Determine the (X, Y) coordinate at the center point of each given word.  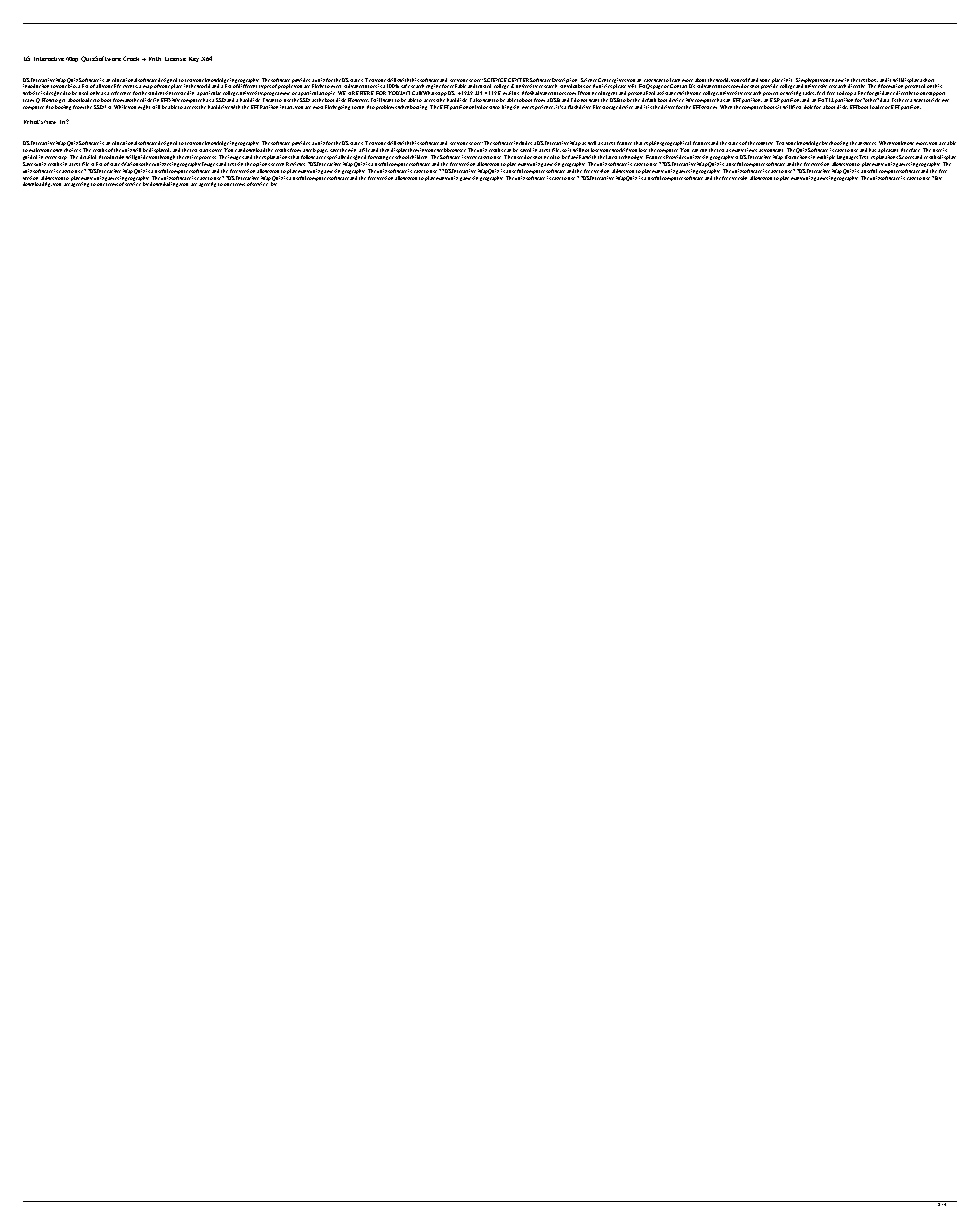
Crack (133, 58)
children (418, 157)
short (928, 80)
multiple (826, 157)
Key (194, 59)
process (207, 158)
